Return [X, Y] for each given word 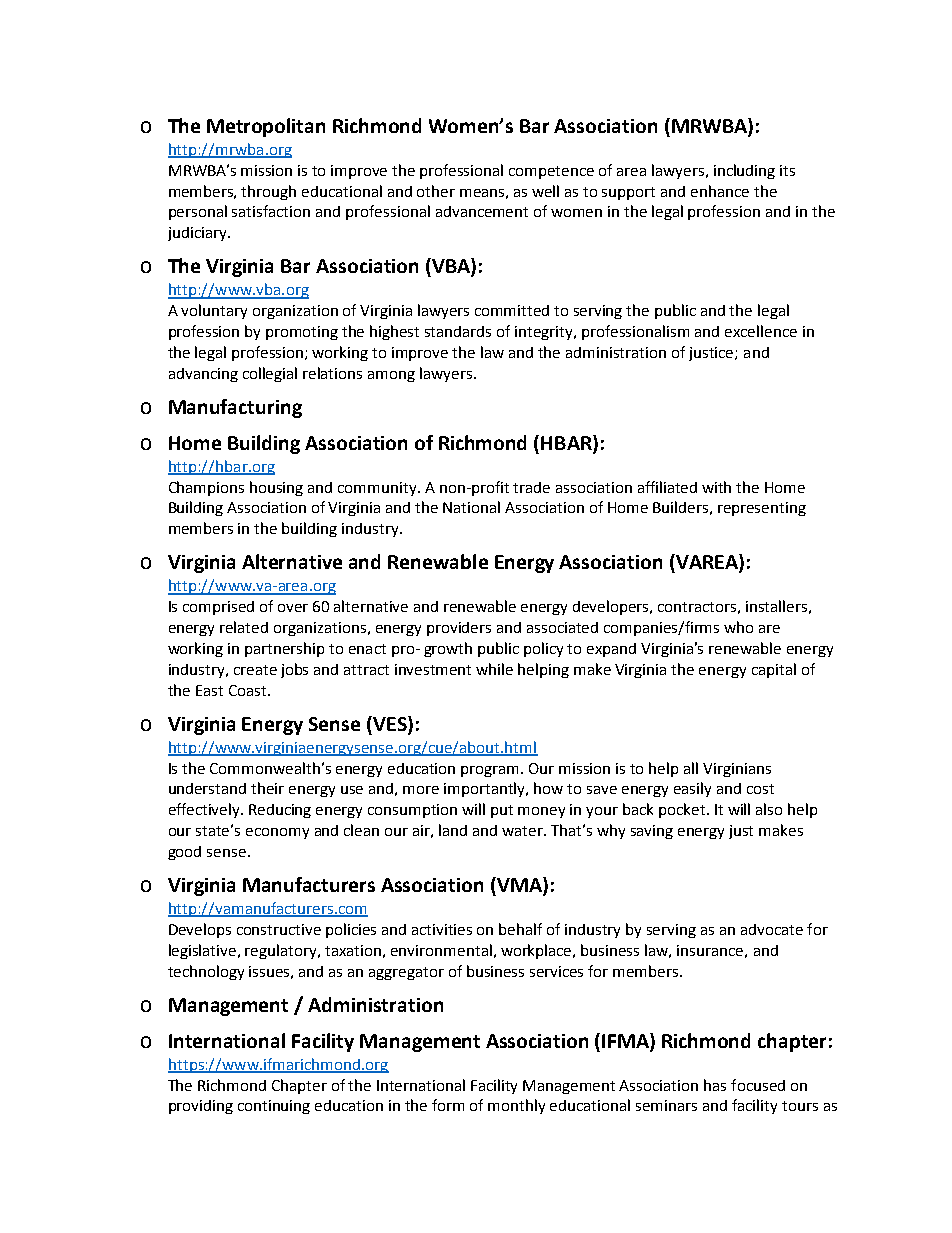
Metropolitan [266, 127]
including [744, 171]
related [244, 627]
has [715, 1085]
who [738, 627]
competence [551, 172]
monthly [516, 1106]
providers [459, 629]
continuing [274, 1107]
